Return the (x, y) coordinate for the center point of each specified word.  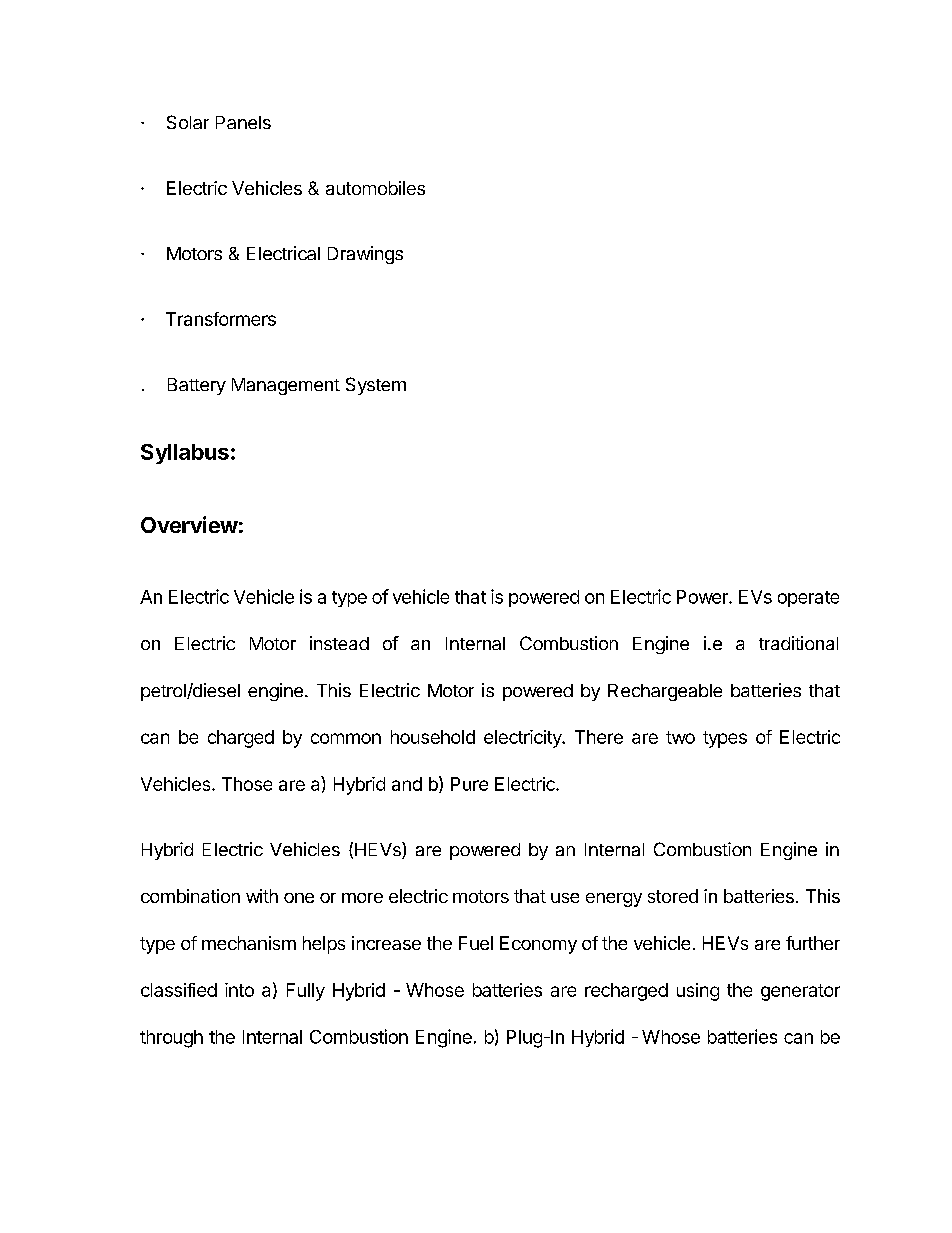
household (433, 737)
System (376, 386)
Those (247, 784)
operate (808, 599)
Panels (243, 122)
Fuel (476, 943)
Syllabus (185, 454)
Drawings (365, 255)
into (239, 990)
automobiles (375, 188)
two (680, 737)
